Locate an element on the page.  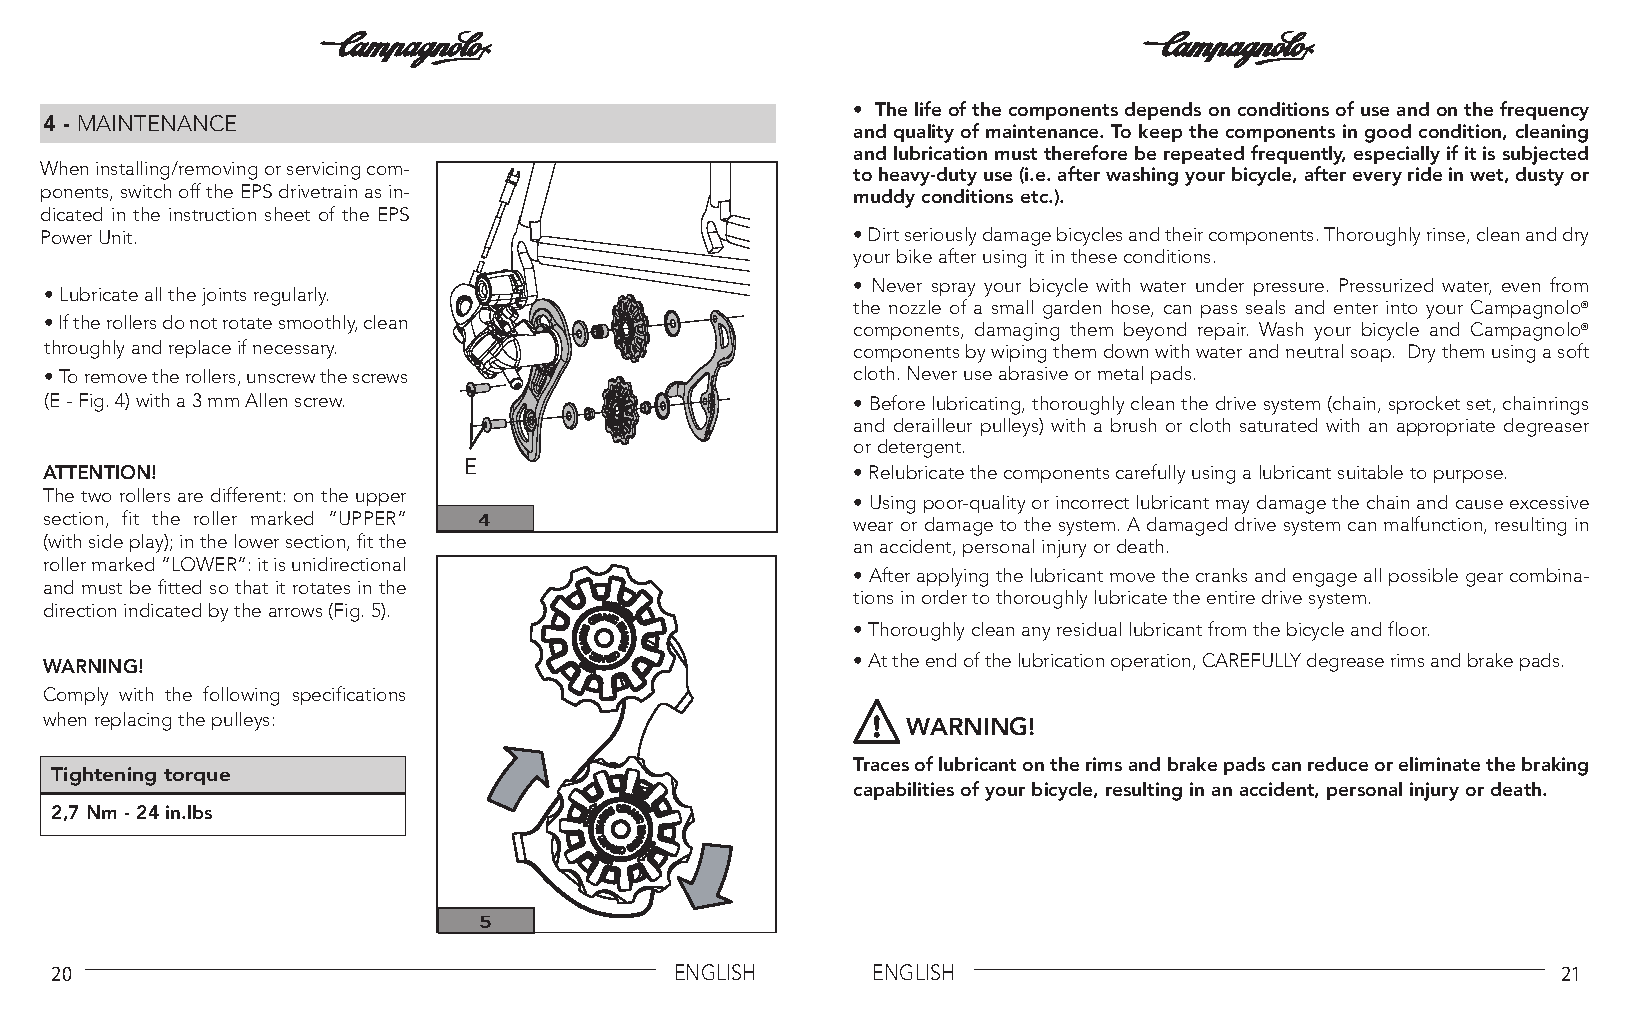
good is located at coordinates (1388, 133).
